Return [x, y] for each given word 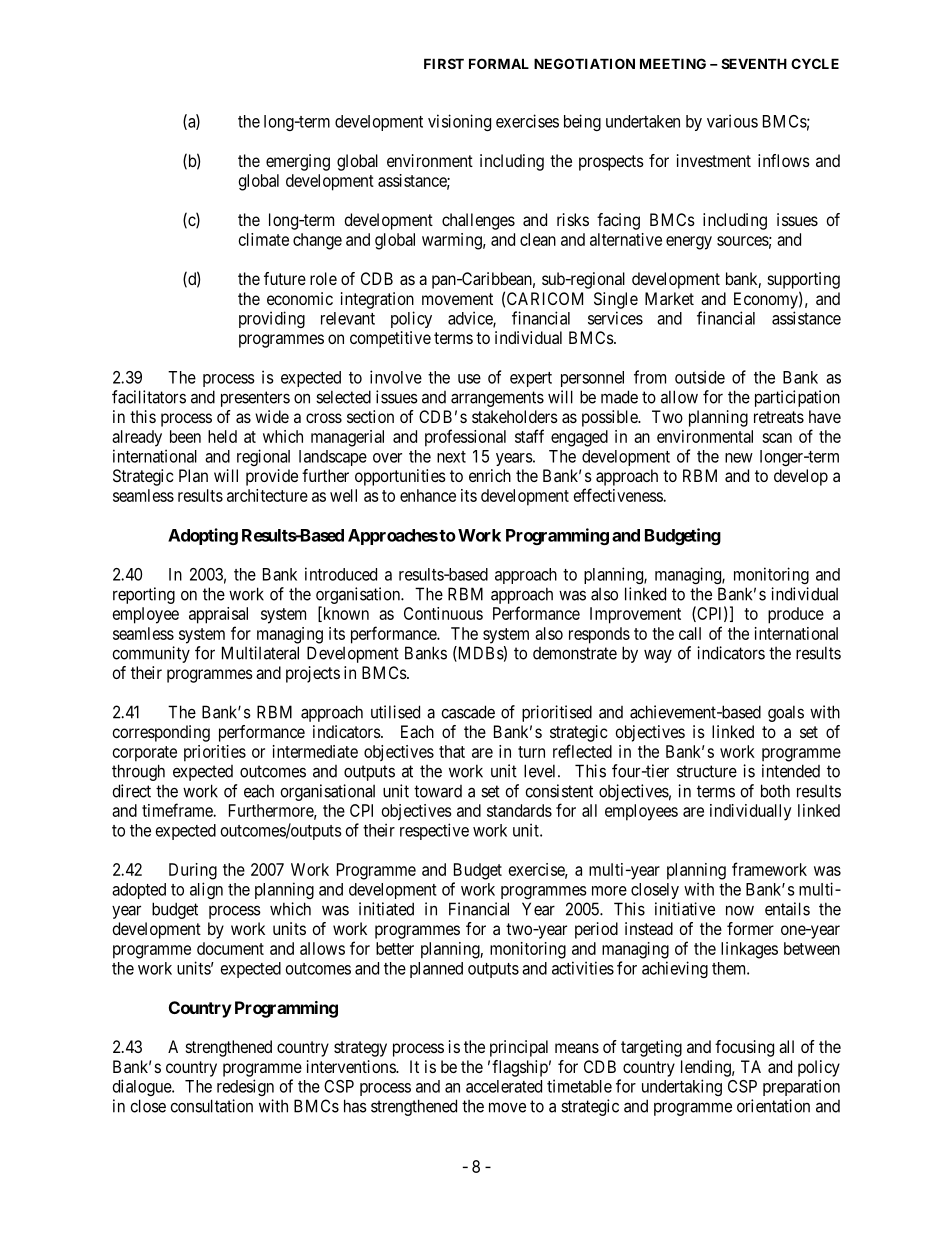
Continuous [443, 613]
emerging [298, 162]
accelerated [504, 1086]
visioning [459, 122]
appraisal [218, 615]
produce [796, 615]
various [732, 121]
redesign [245, 1087]
